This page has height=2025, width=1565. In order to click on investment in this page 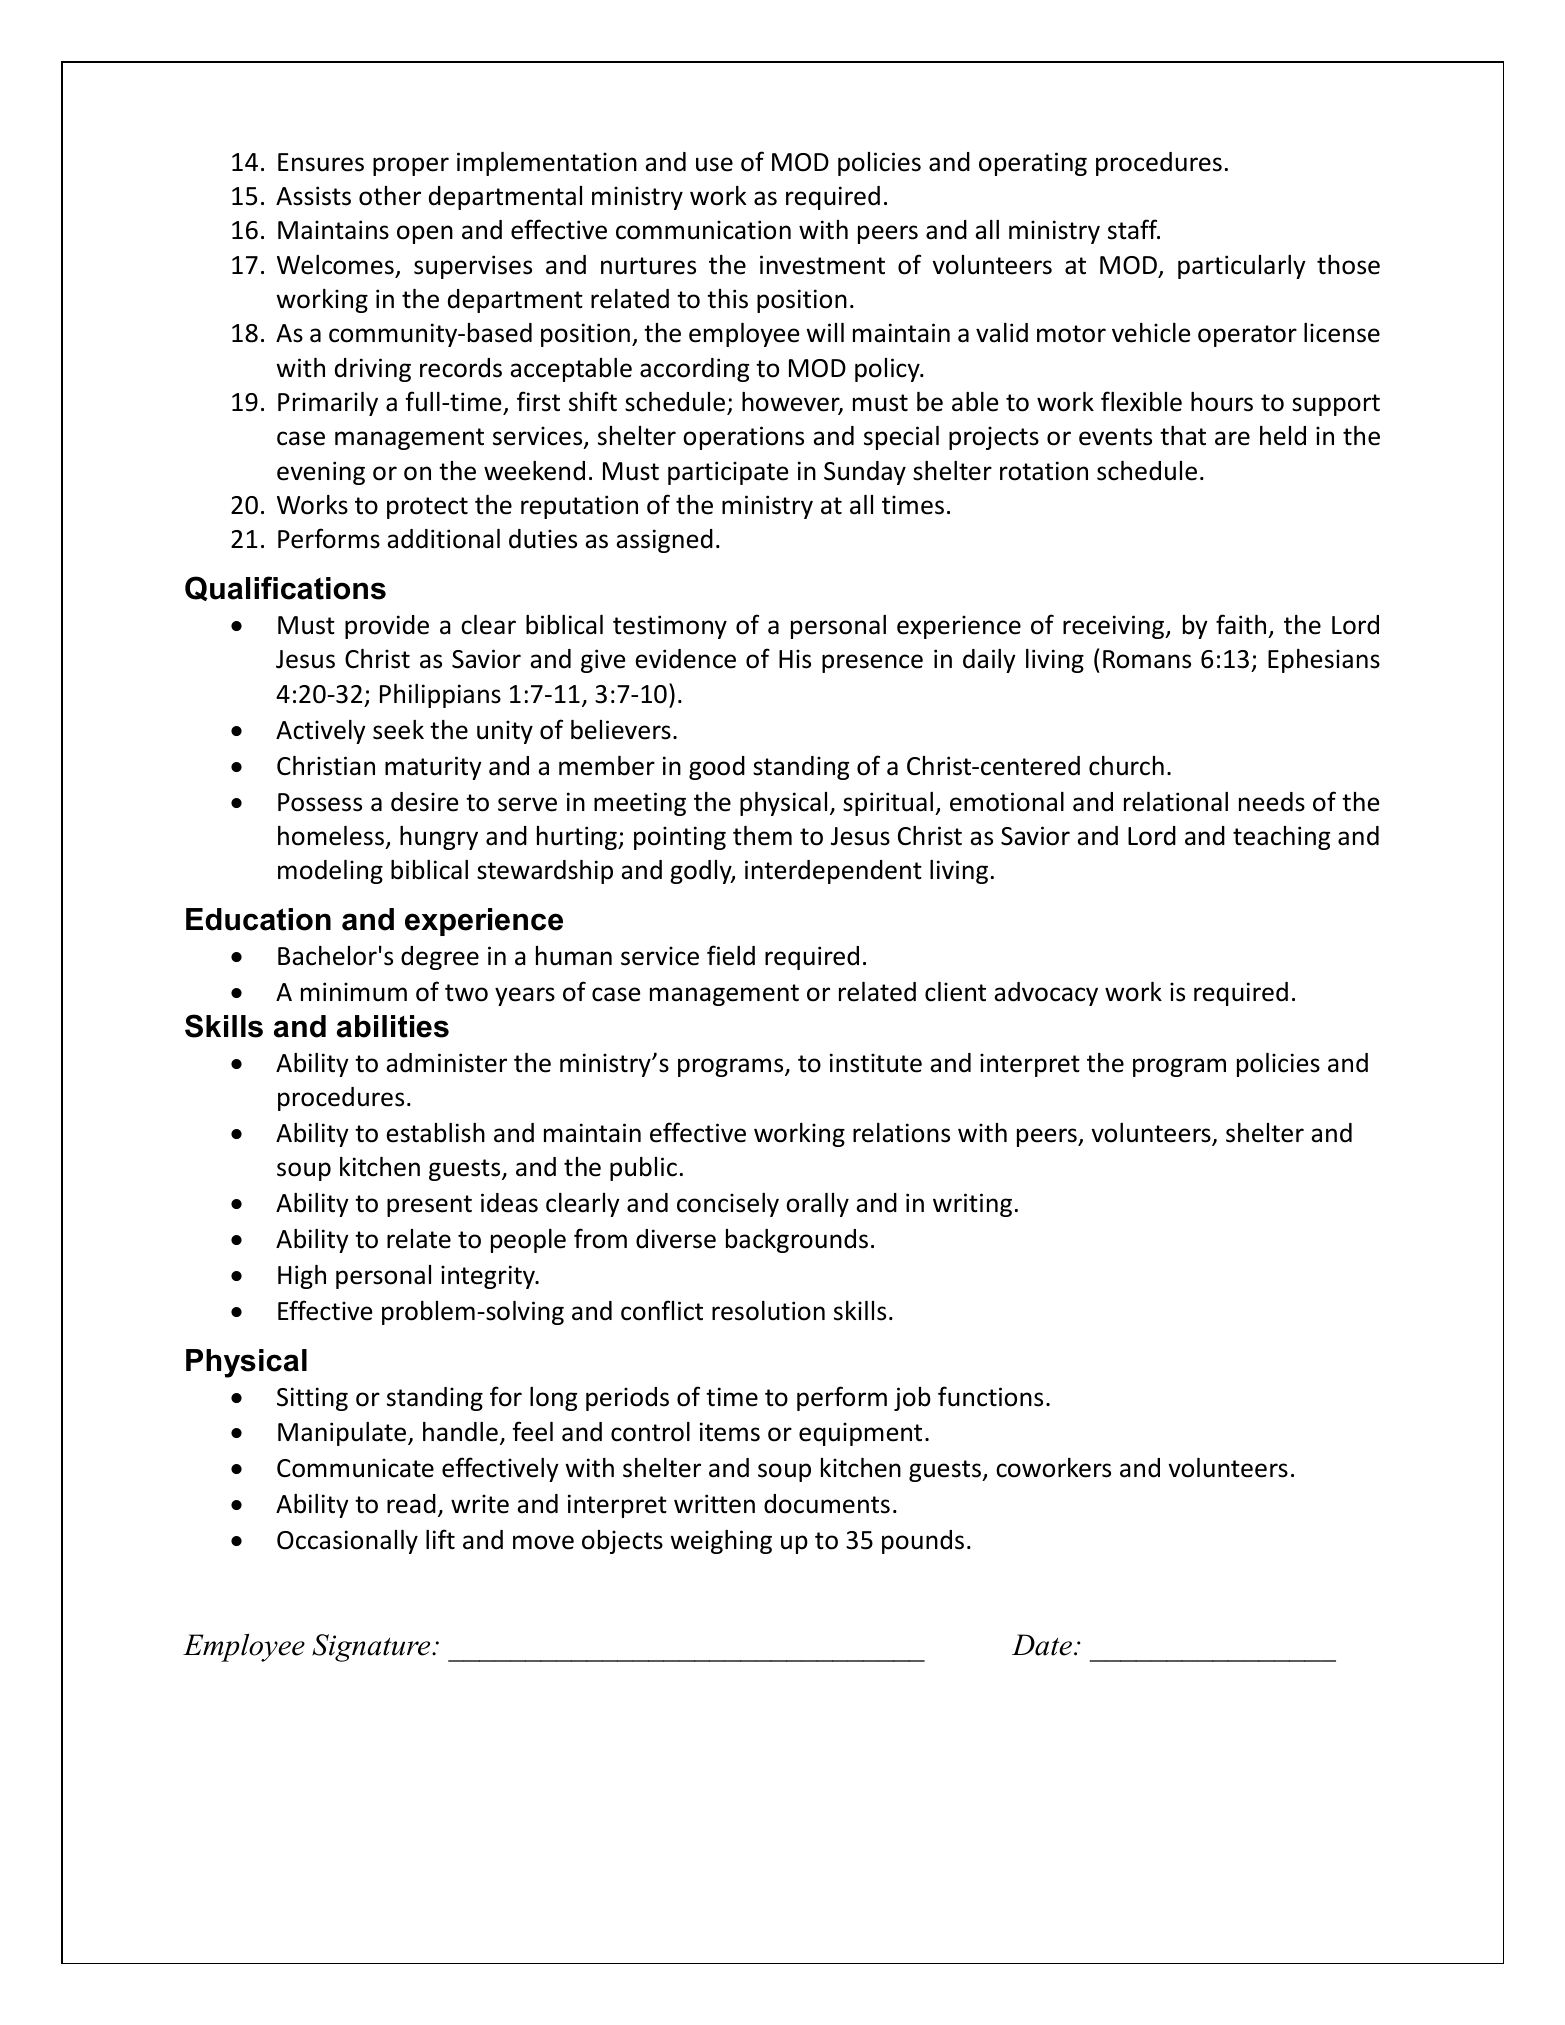, I will do `click(822, 265)`.
